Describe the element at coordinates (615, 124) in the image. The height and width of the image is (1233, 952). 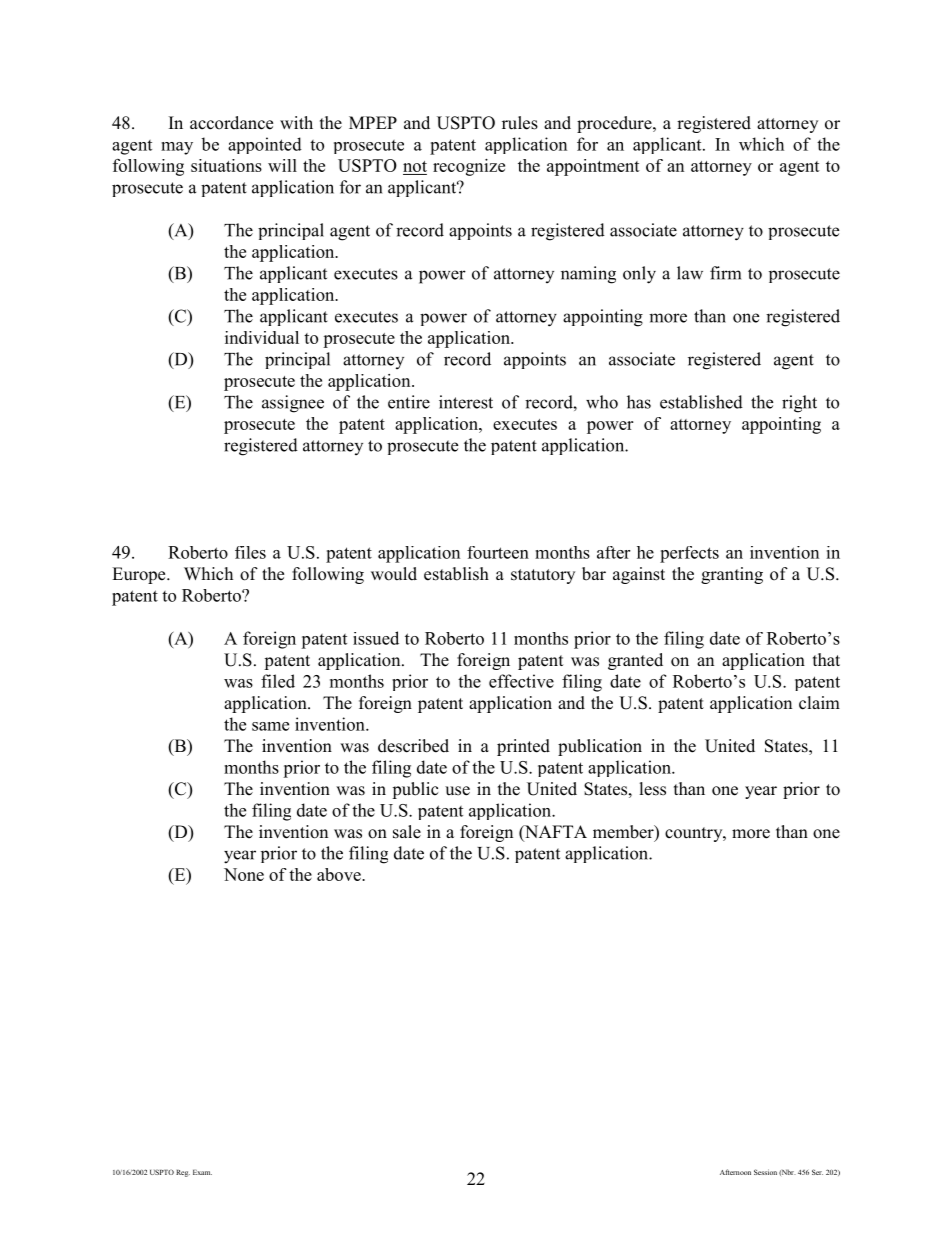
I see `procedure` at that location.
